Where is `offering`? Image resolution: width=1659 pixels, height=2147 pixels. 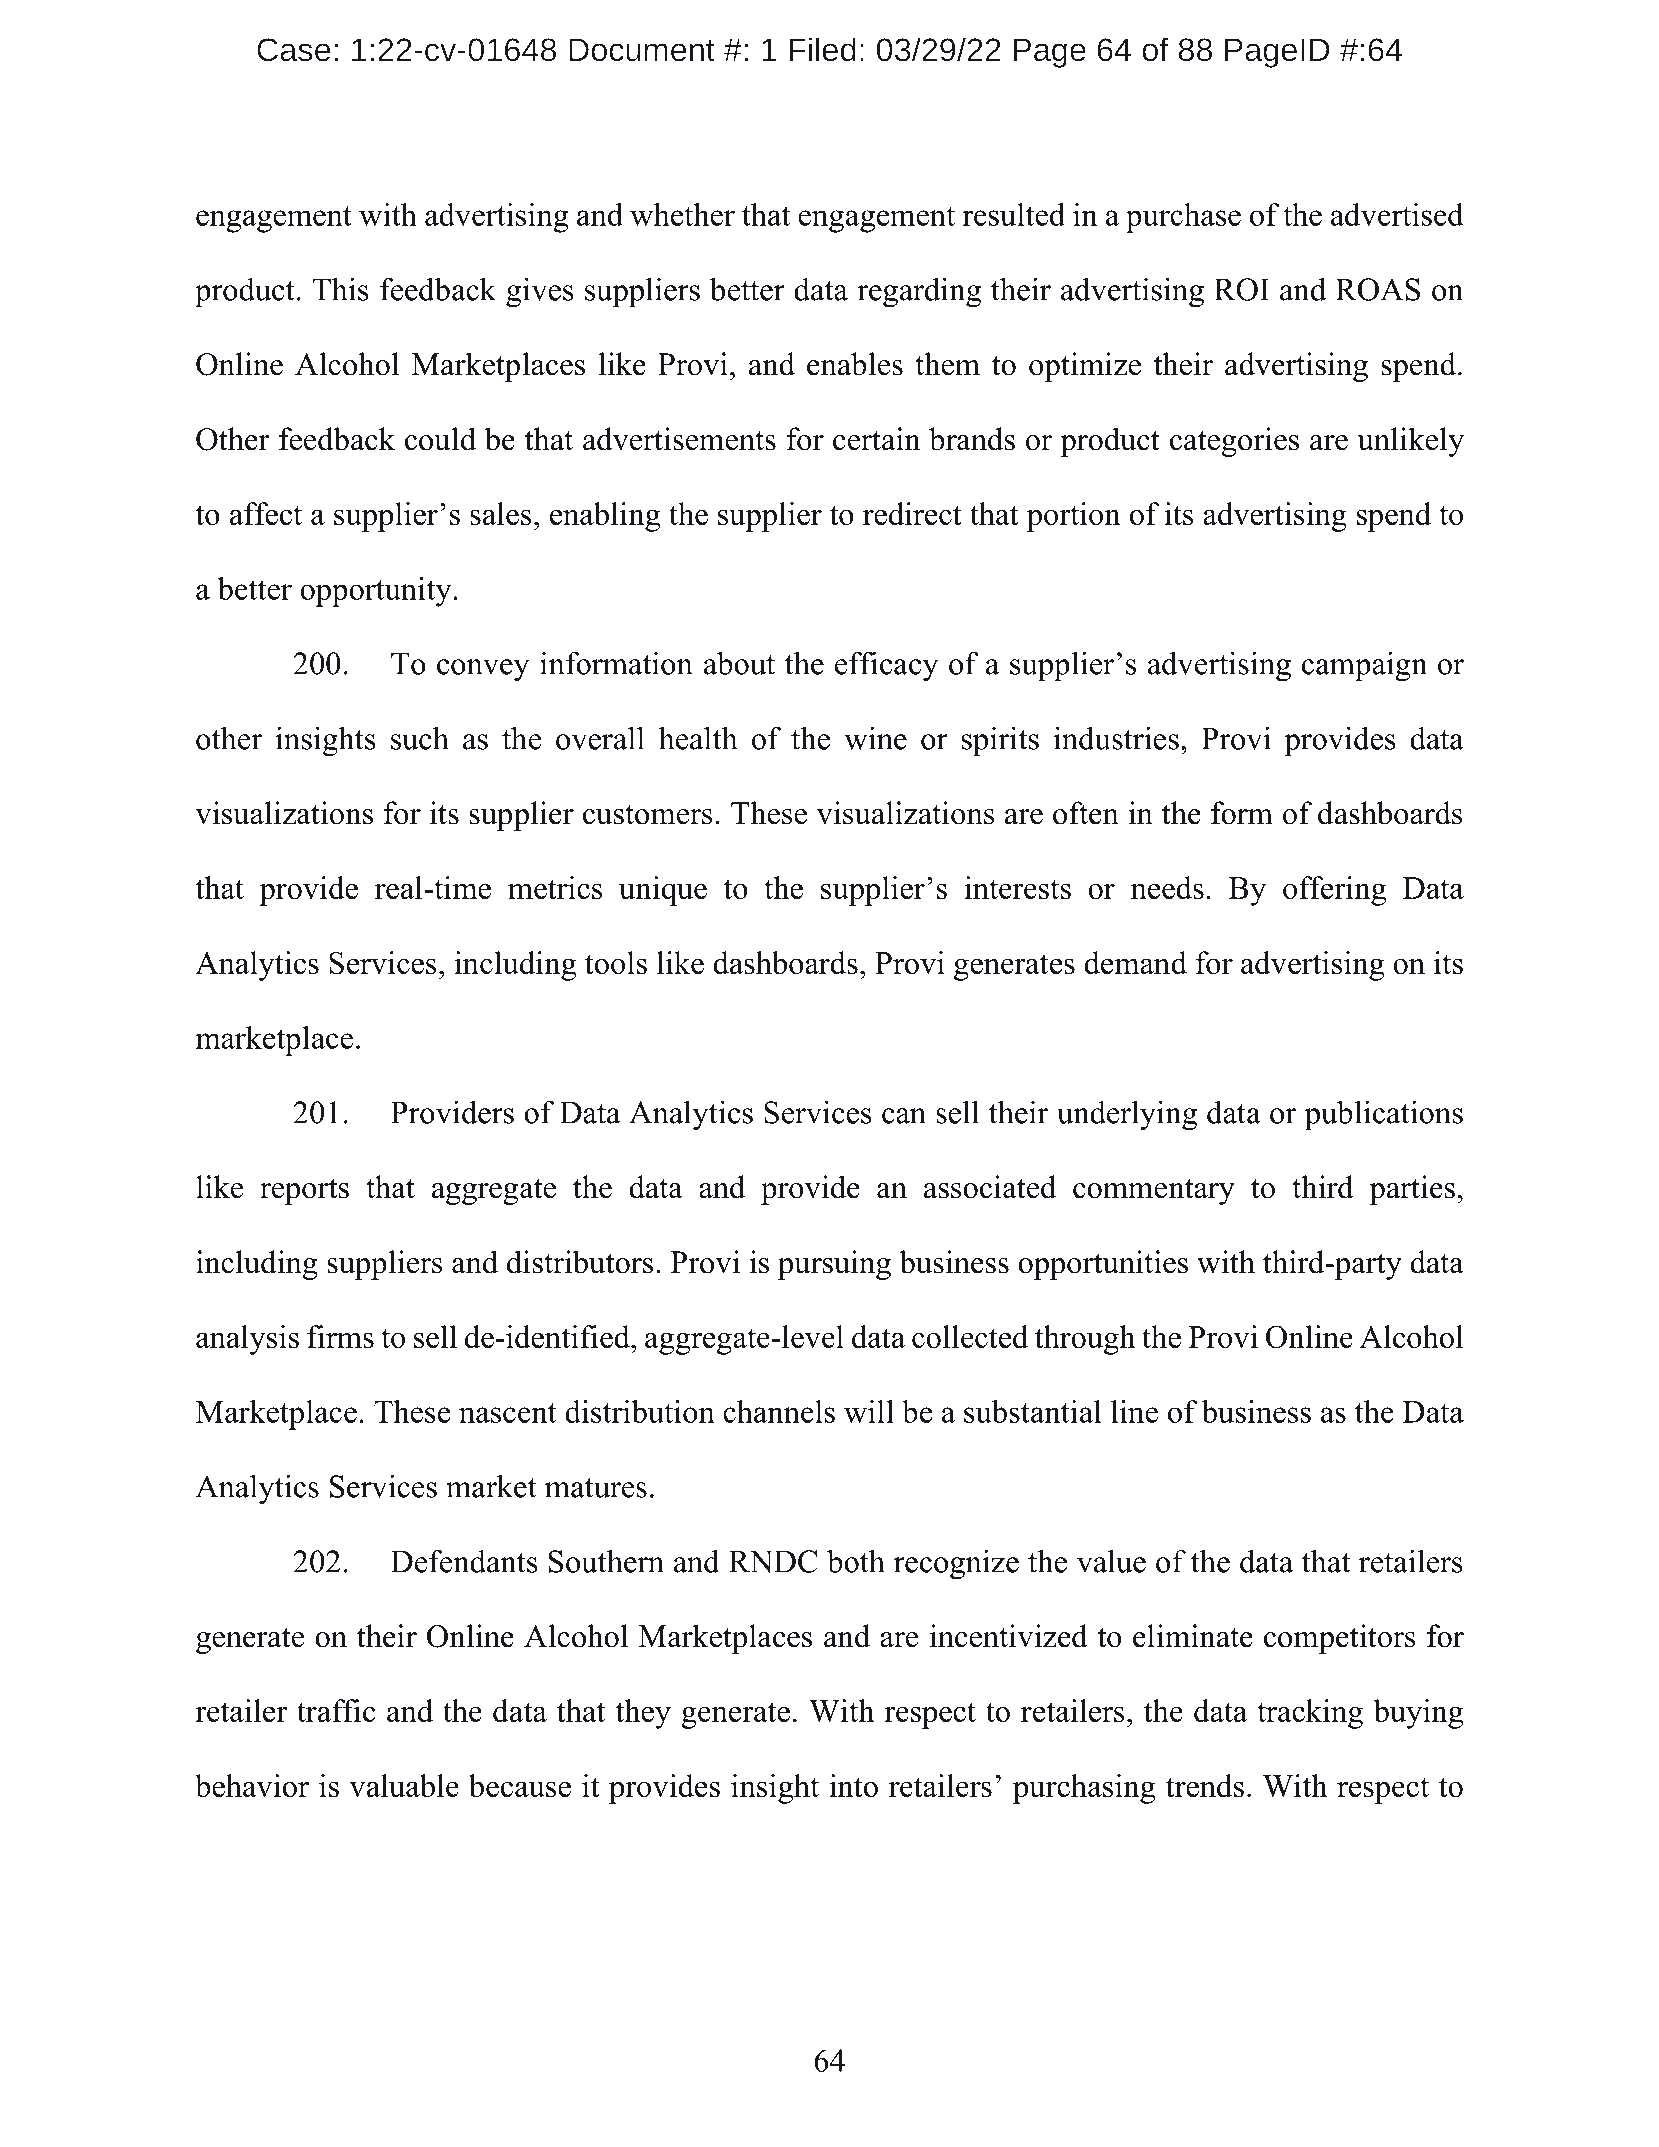
offering is located at coordinates (1334, 891).
